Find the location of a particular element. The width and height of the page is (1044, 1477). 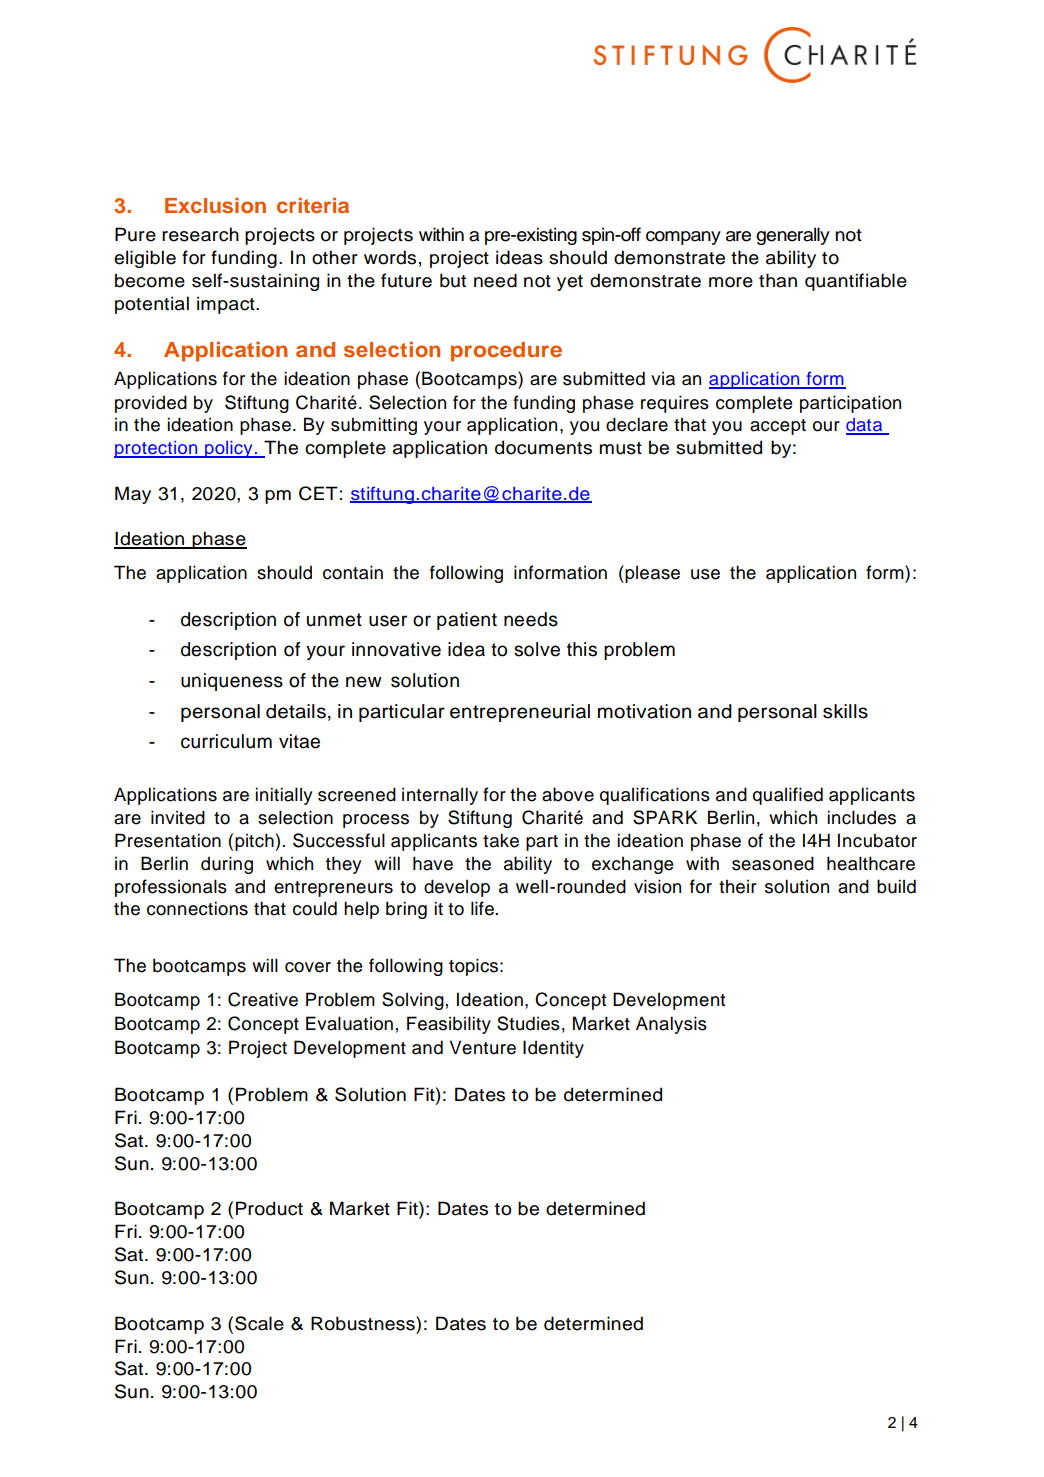

connections is located at coordinates (197, 908).
